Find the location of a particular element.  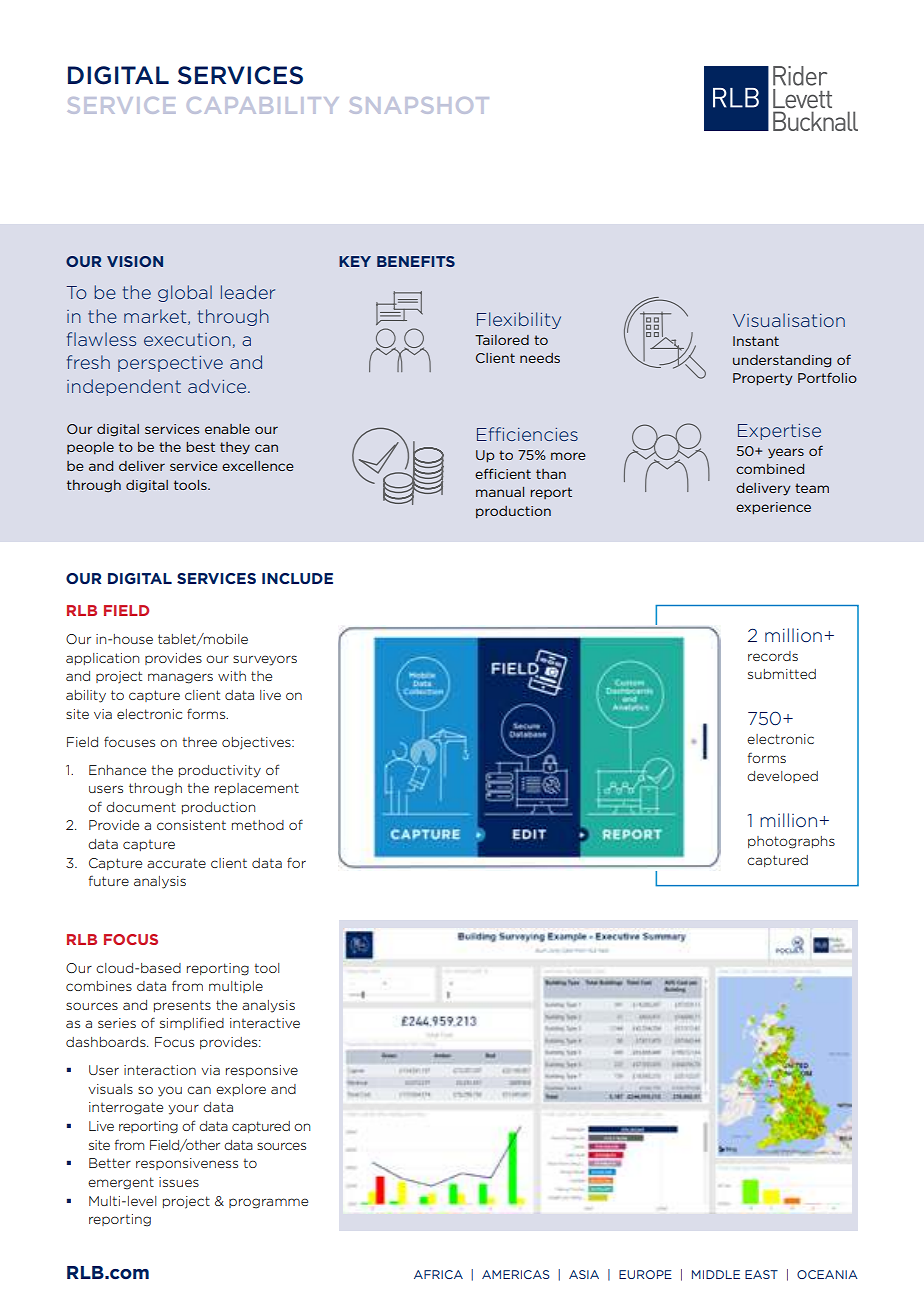

VISION is located at coordinates (135, 261).
